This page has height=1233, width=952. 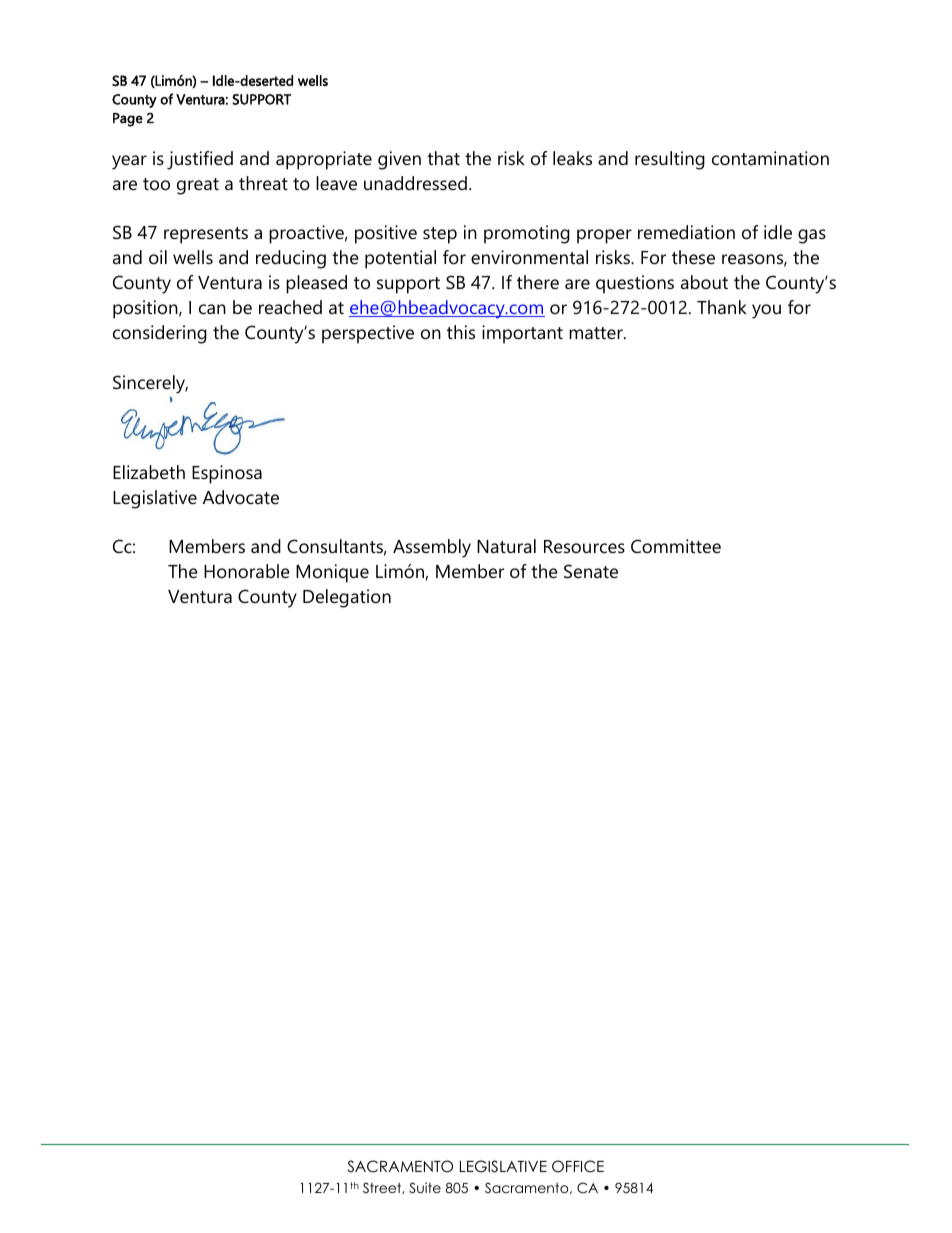 What do you see at coordinates (200, 160) in the page?
I see `justified` at bounding box center [200, 160].
